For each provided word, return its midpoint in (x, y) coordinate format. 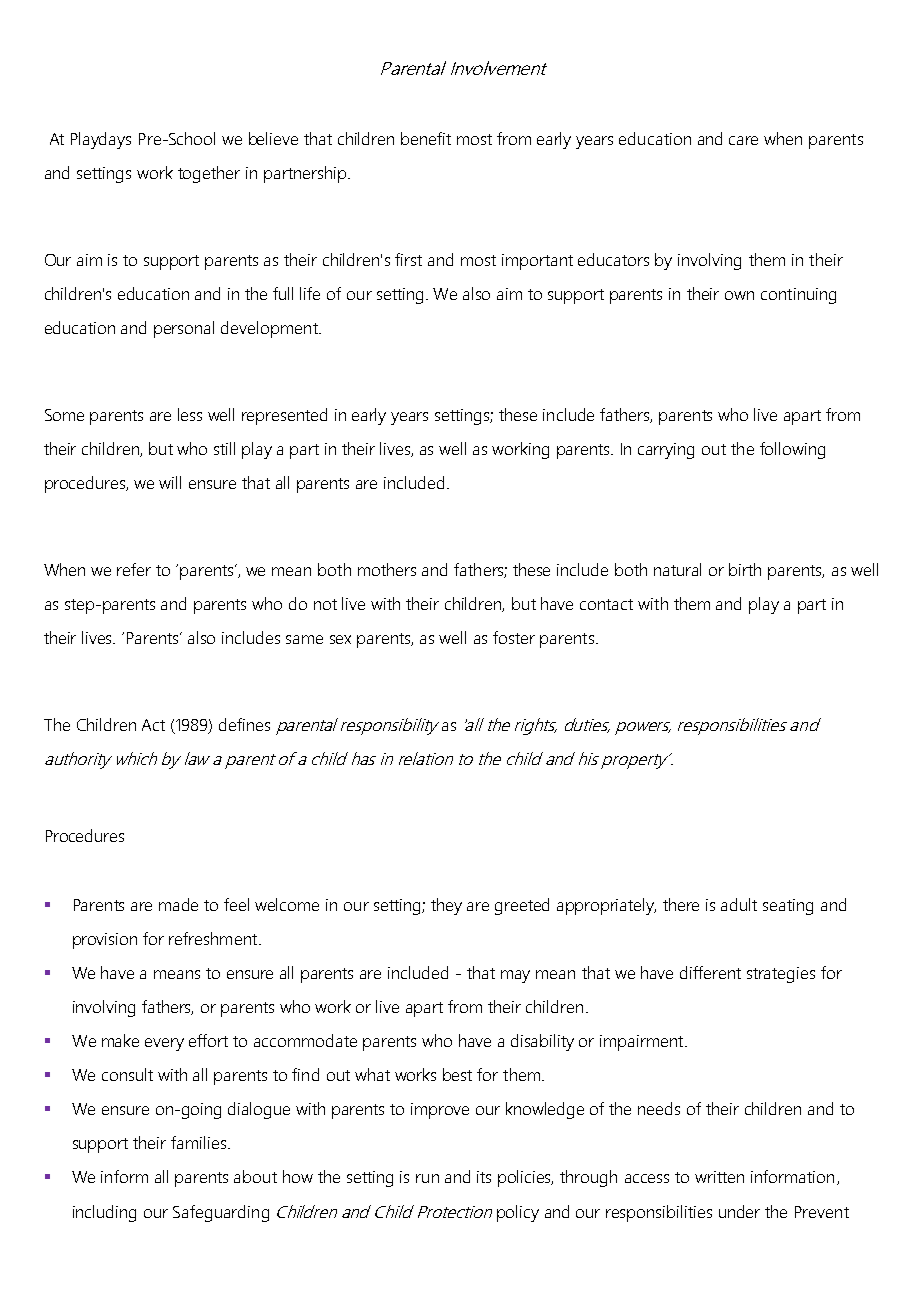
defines (244, 724)
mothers (387, 569)
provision (105, 941)
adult (739, 904)
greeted (522, 906)
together (209, 174)
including (104, 1213)
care (743, 140)
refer (134, 569)
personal (184, 329)
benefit (426, 138)
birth (745, 569)
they (446, 906)
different (710, 972)
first (408, 259)
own (739, 295)
